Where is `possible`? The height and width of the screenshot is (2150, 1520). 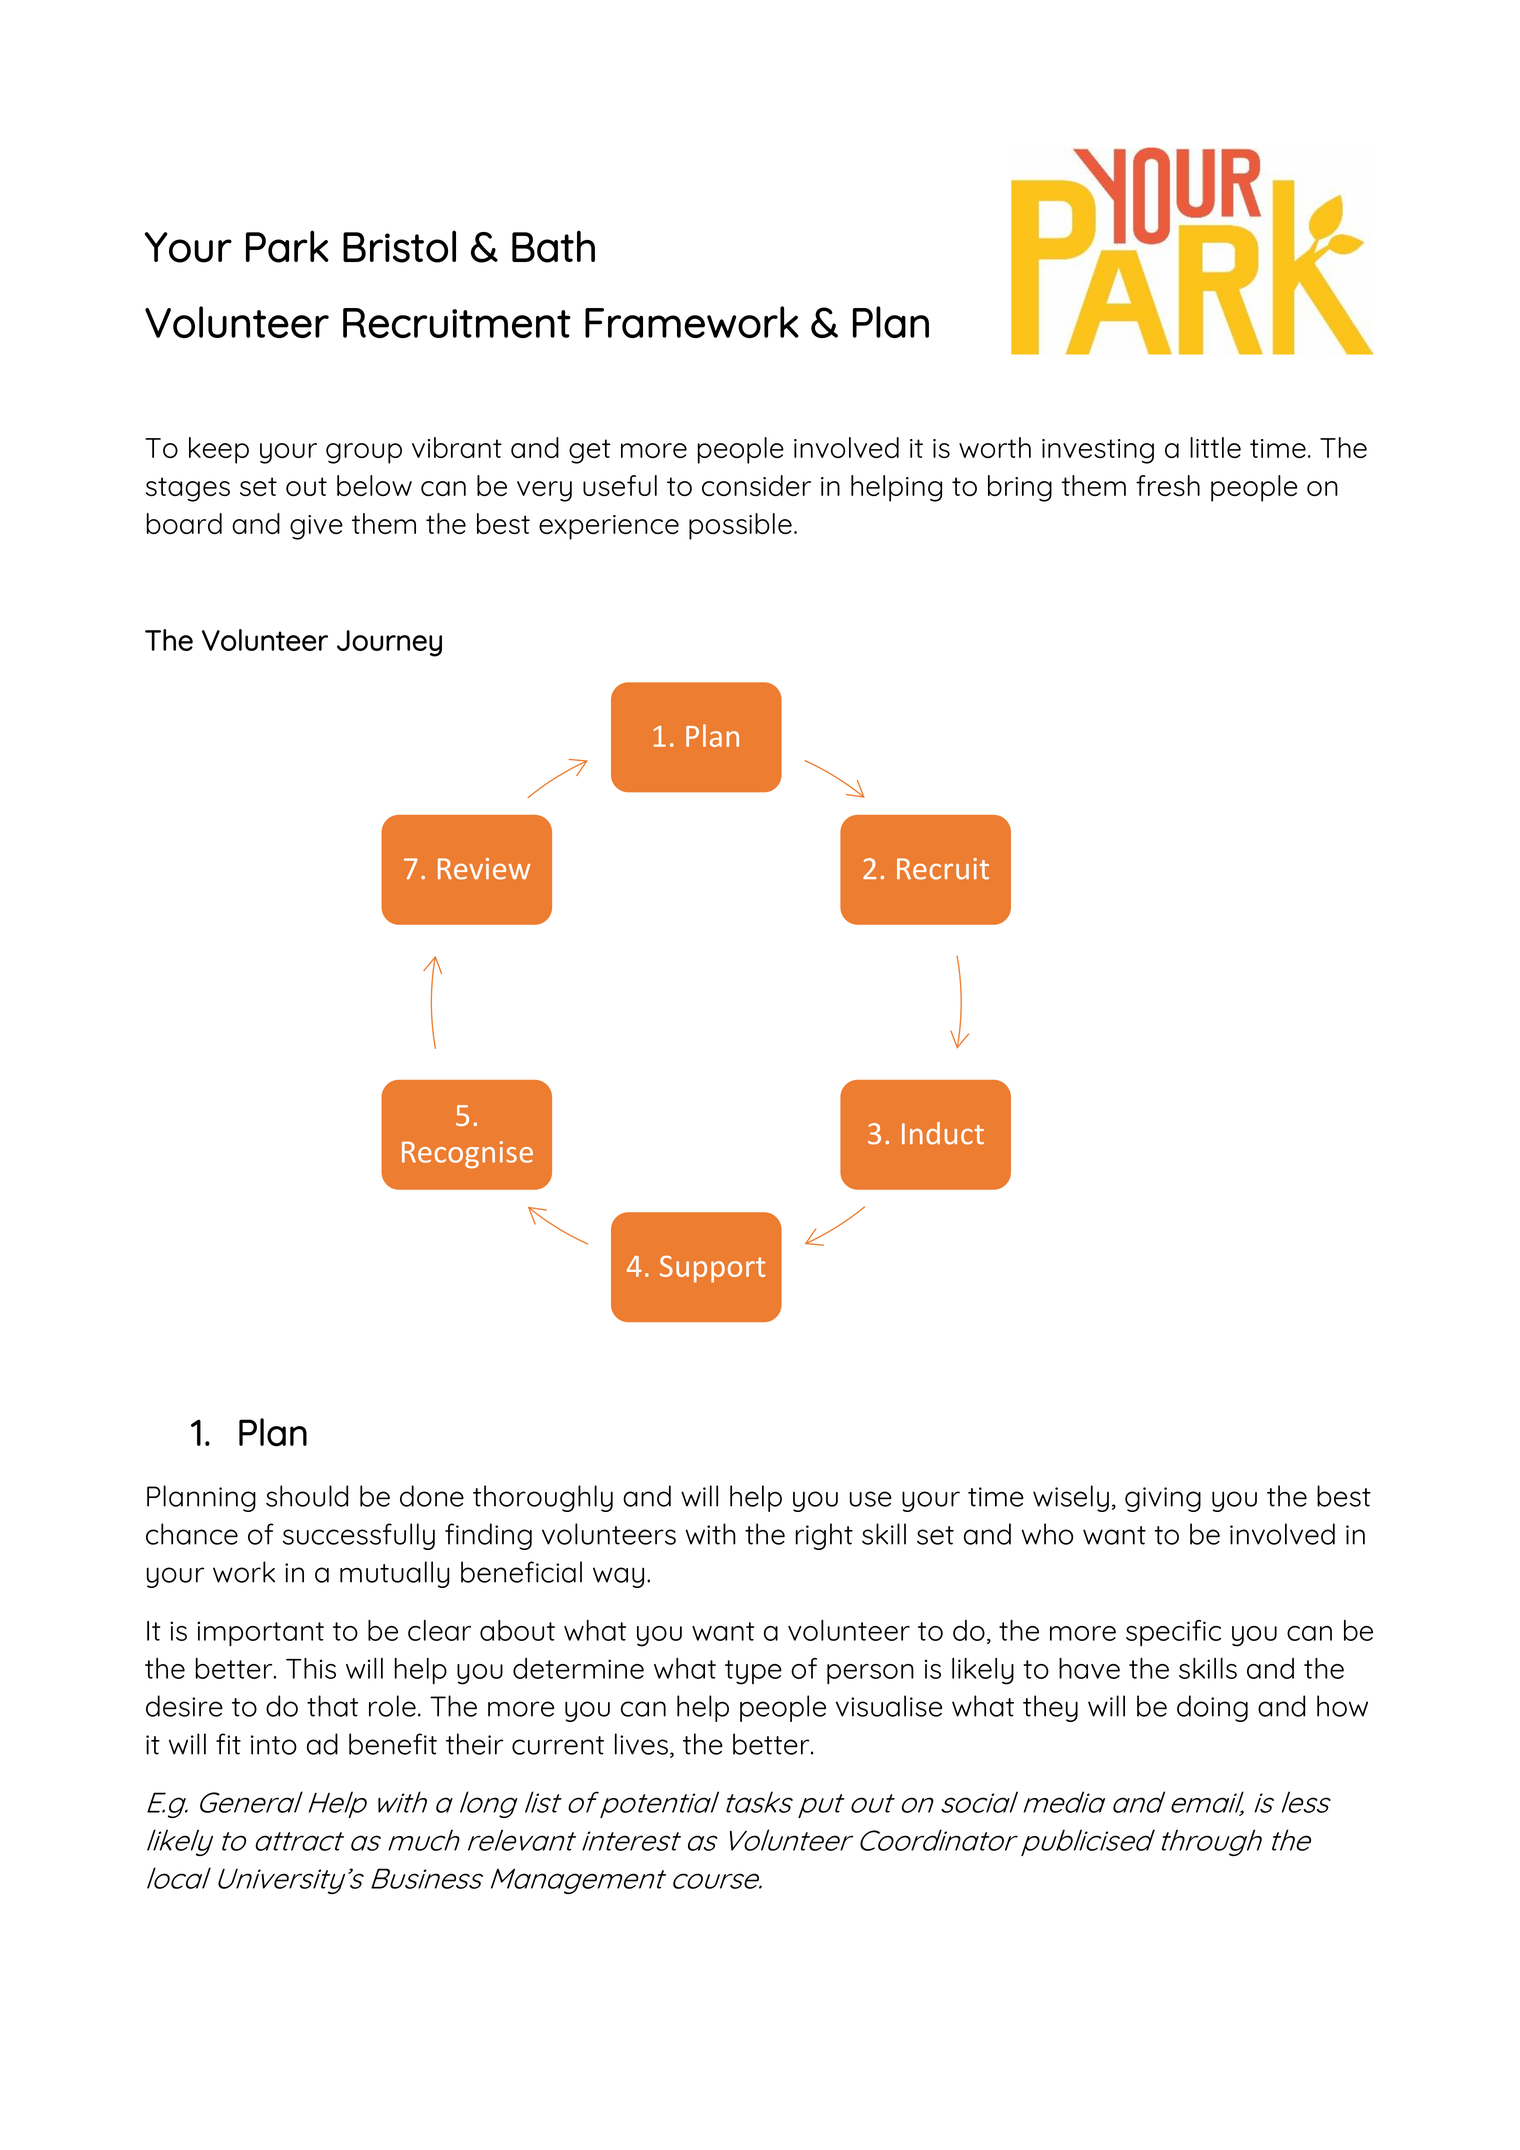 possible is located at coordinates (740, 526).
